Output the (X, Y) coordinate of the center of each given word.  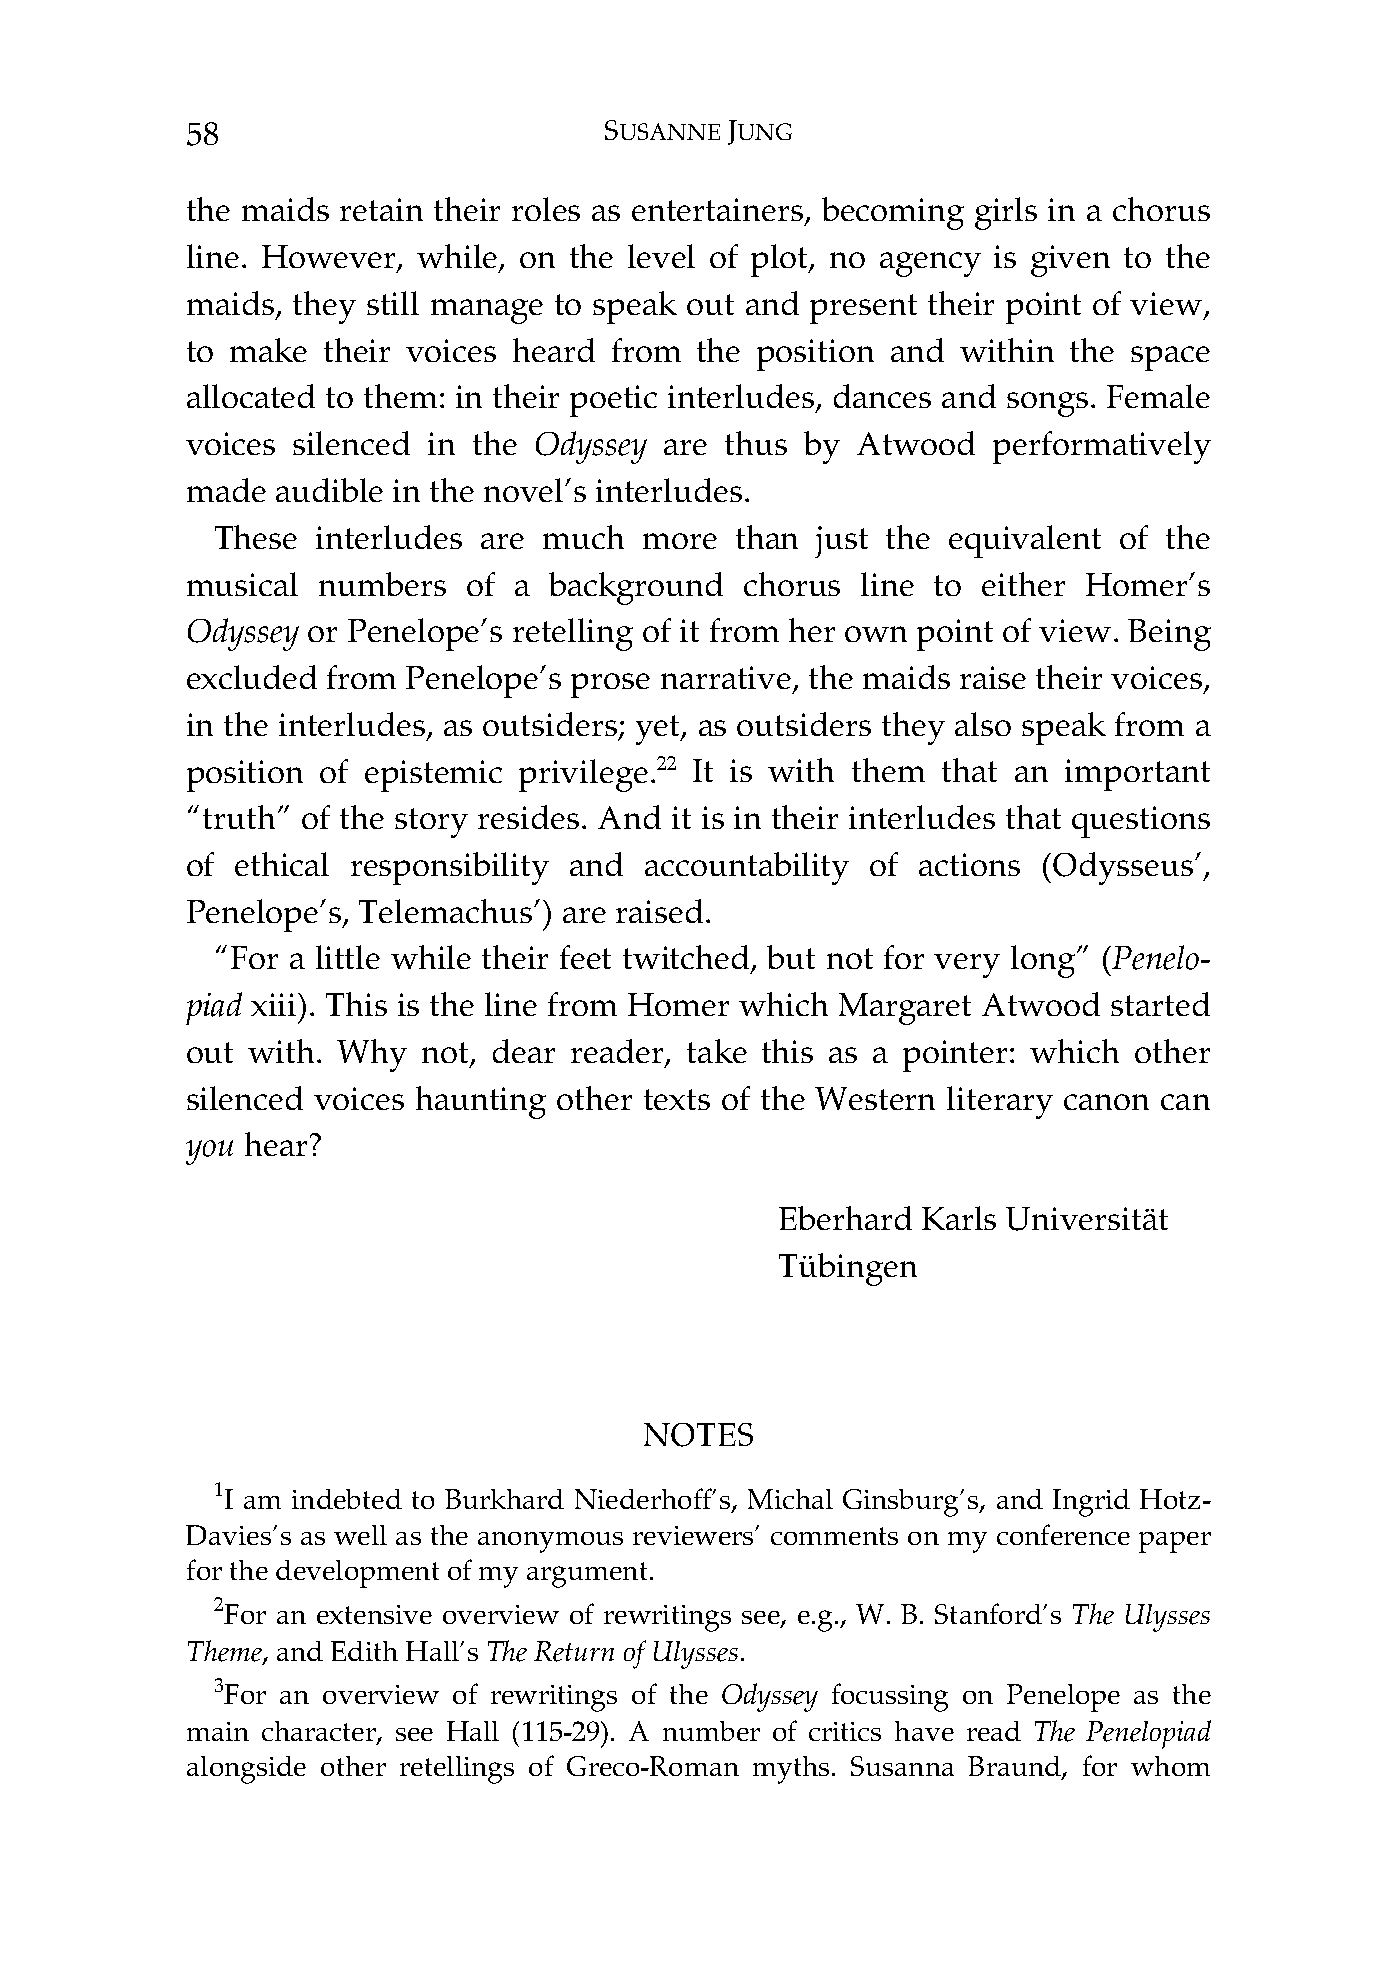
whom (1170, 1766)
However (330, 258)
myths (791, 1770)
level (661, 256)
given (1070, 261)
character (320, 1732)
